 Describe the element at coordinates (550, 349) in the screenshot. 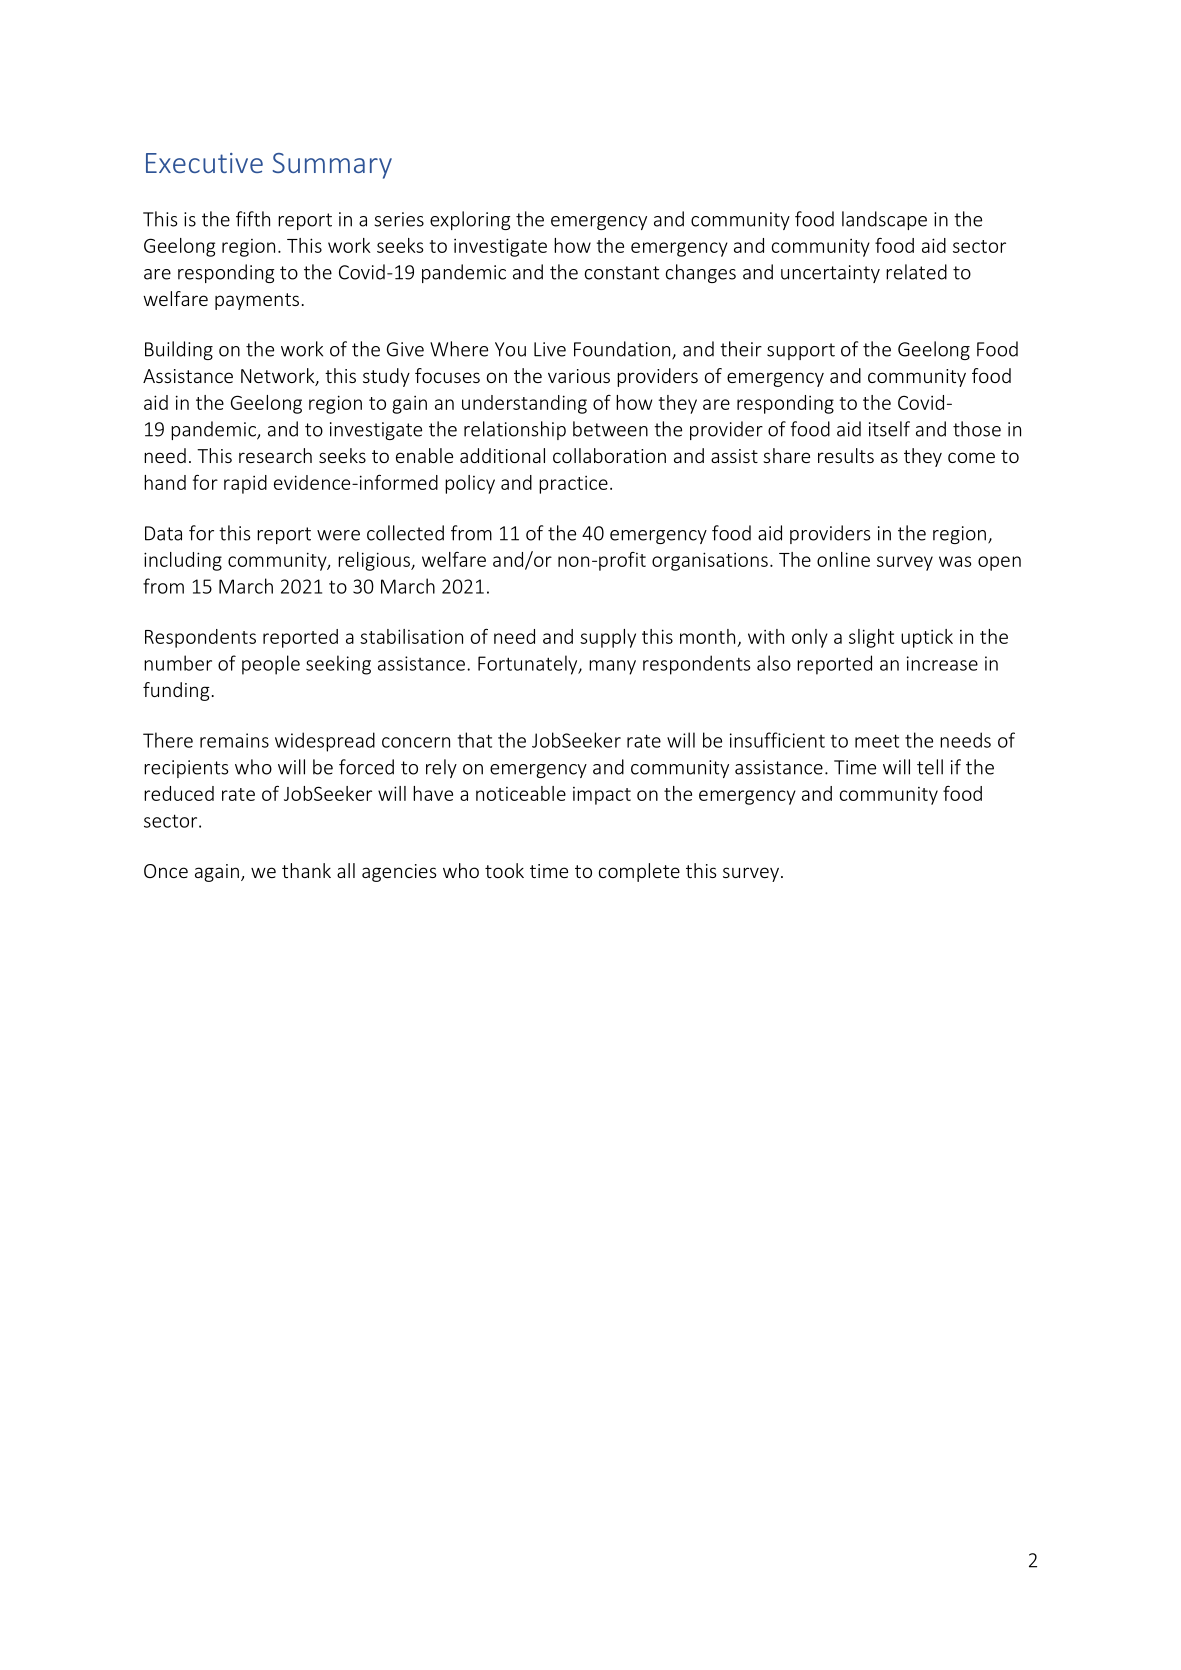

I see `Live` at that location.
